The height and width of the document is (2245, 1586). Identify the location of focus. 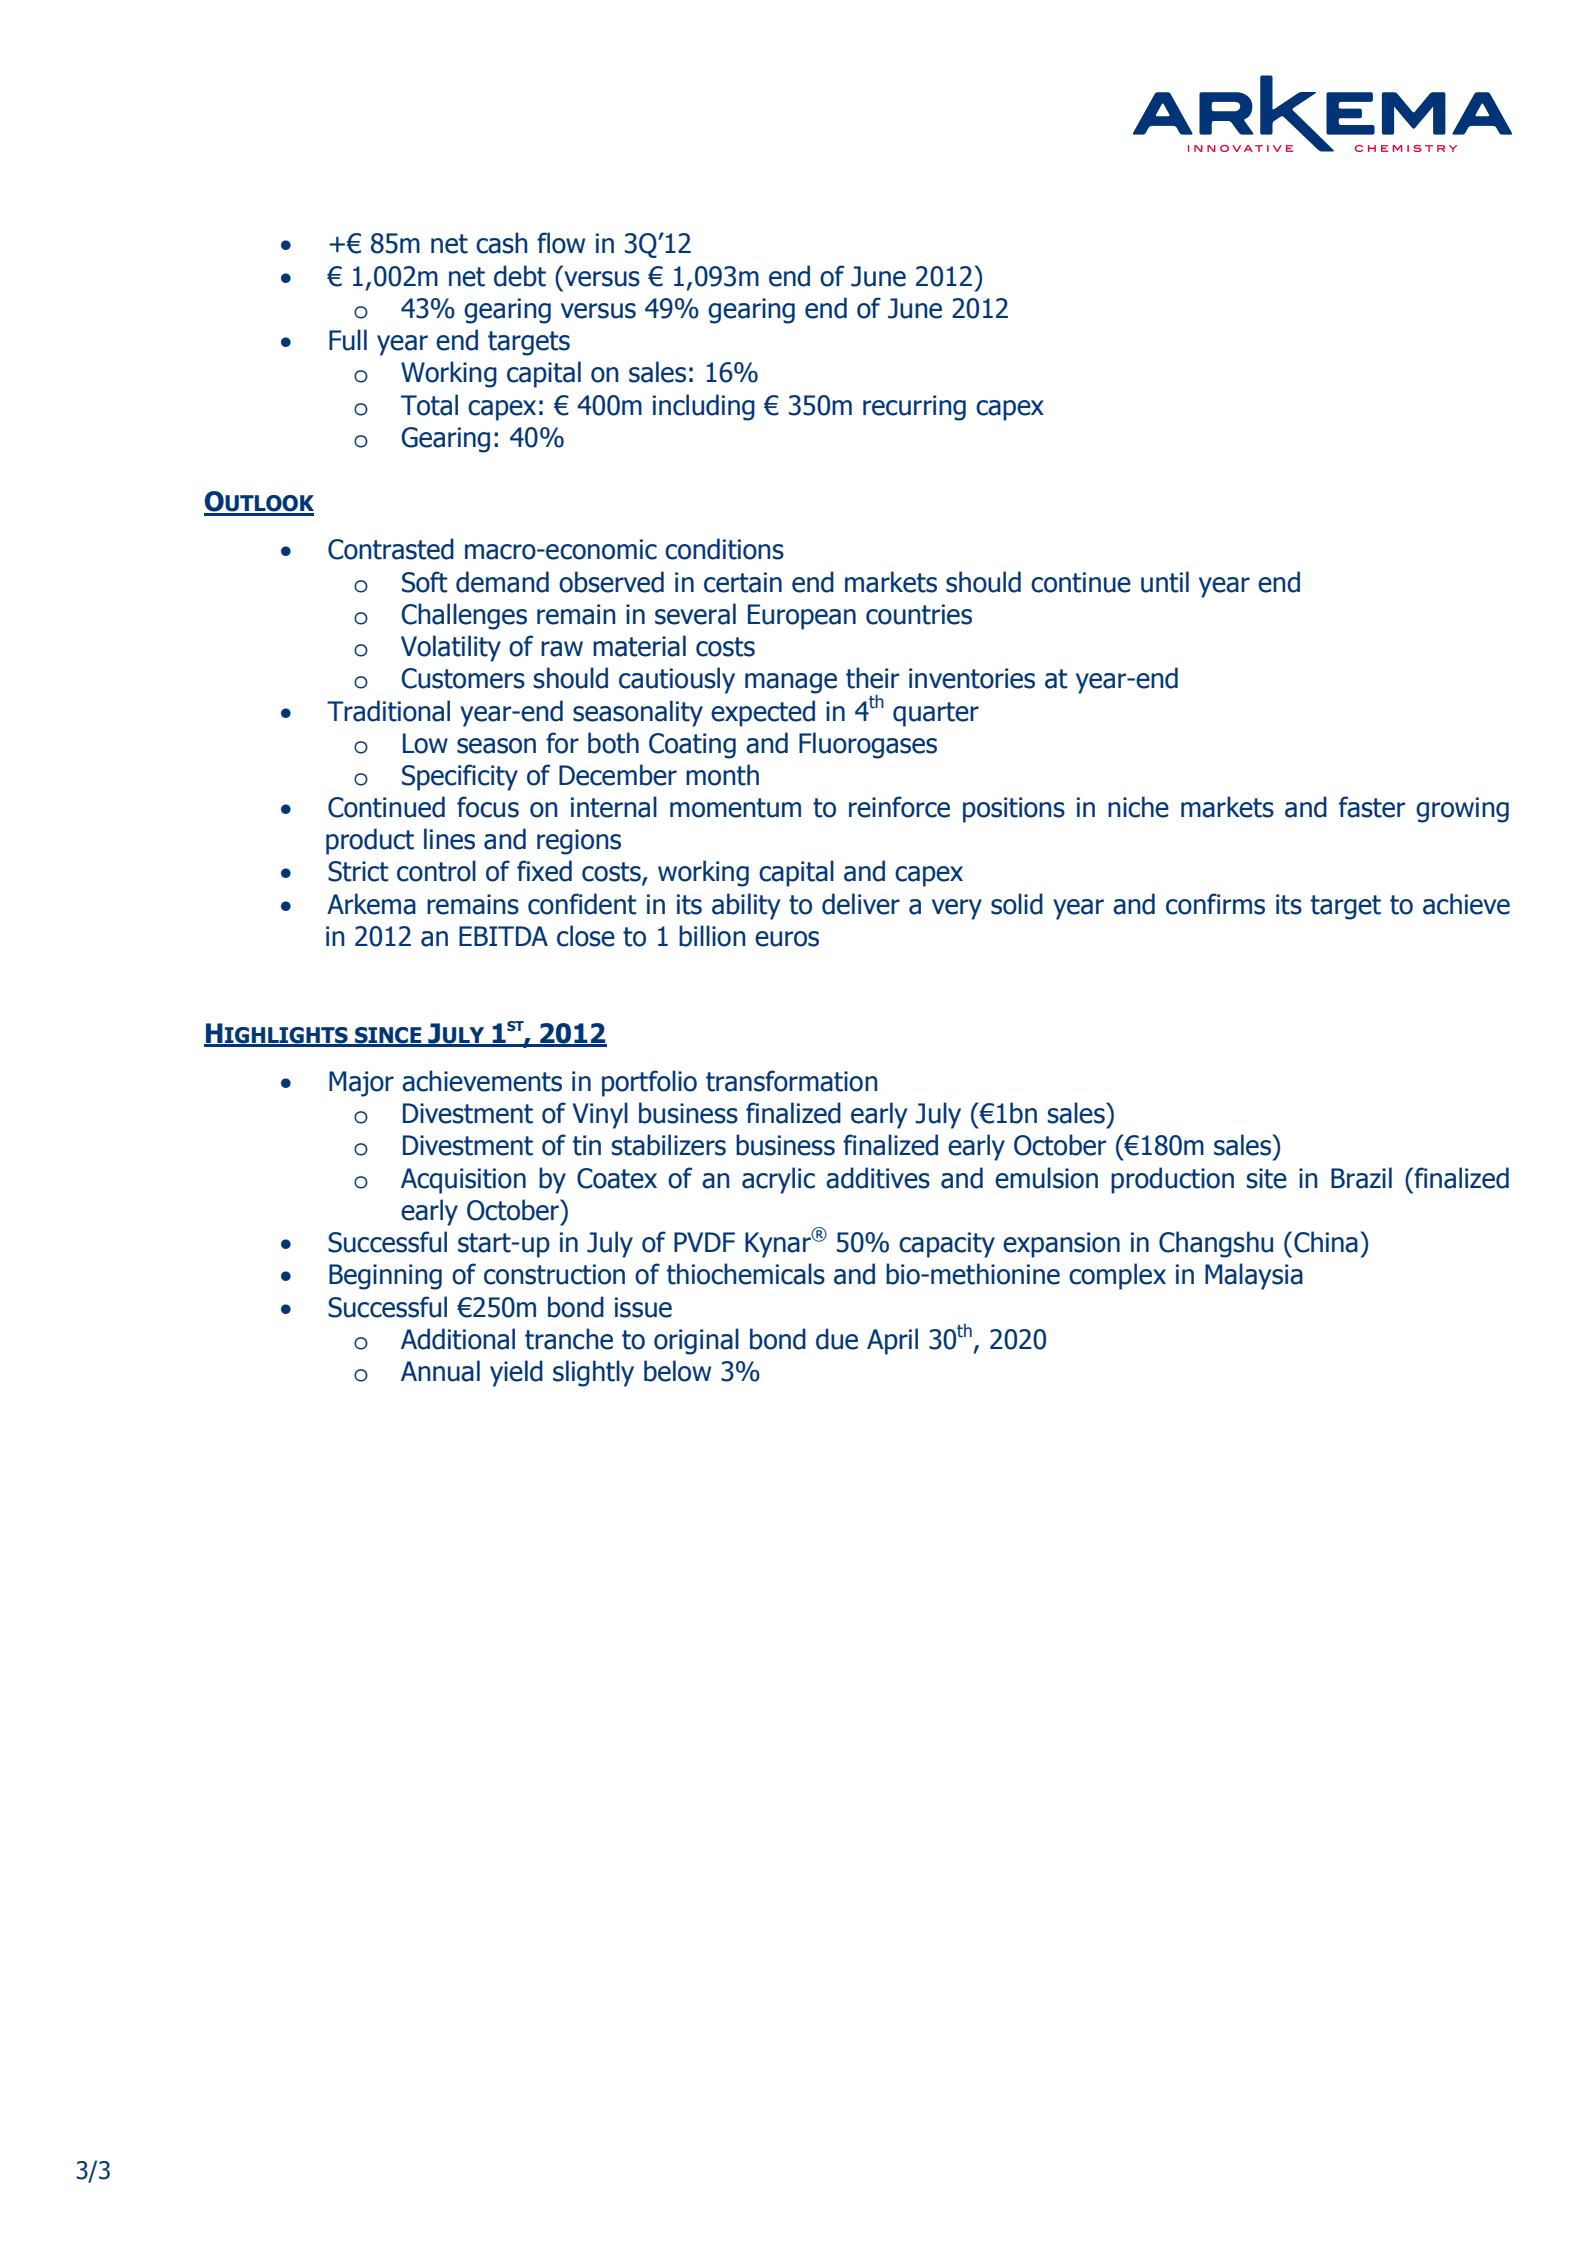
(488, 807).
